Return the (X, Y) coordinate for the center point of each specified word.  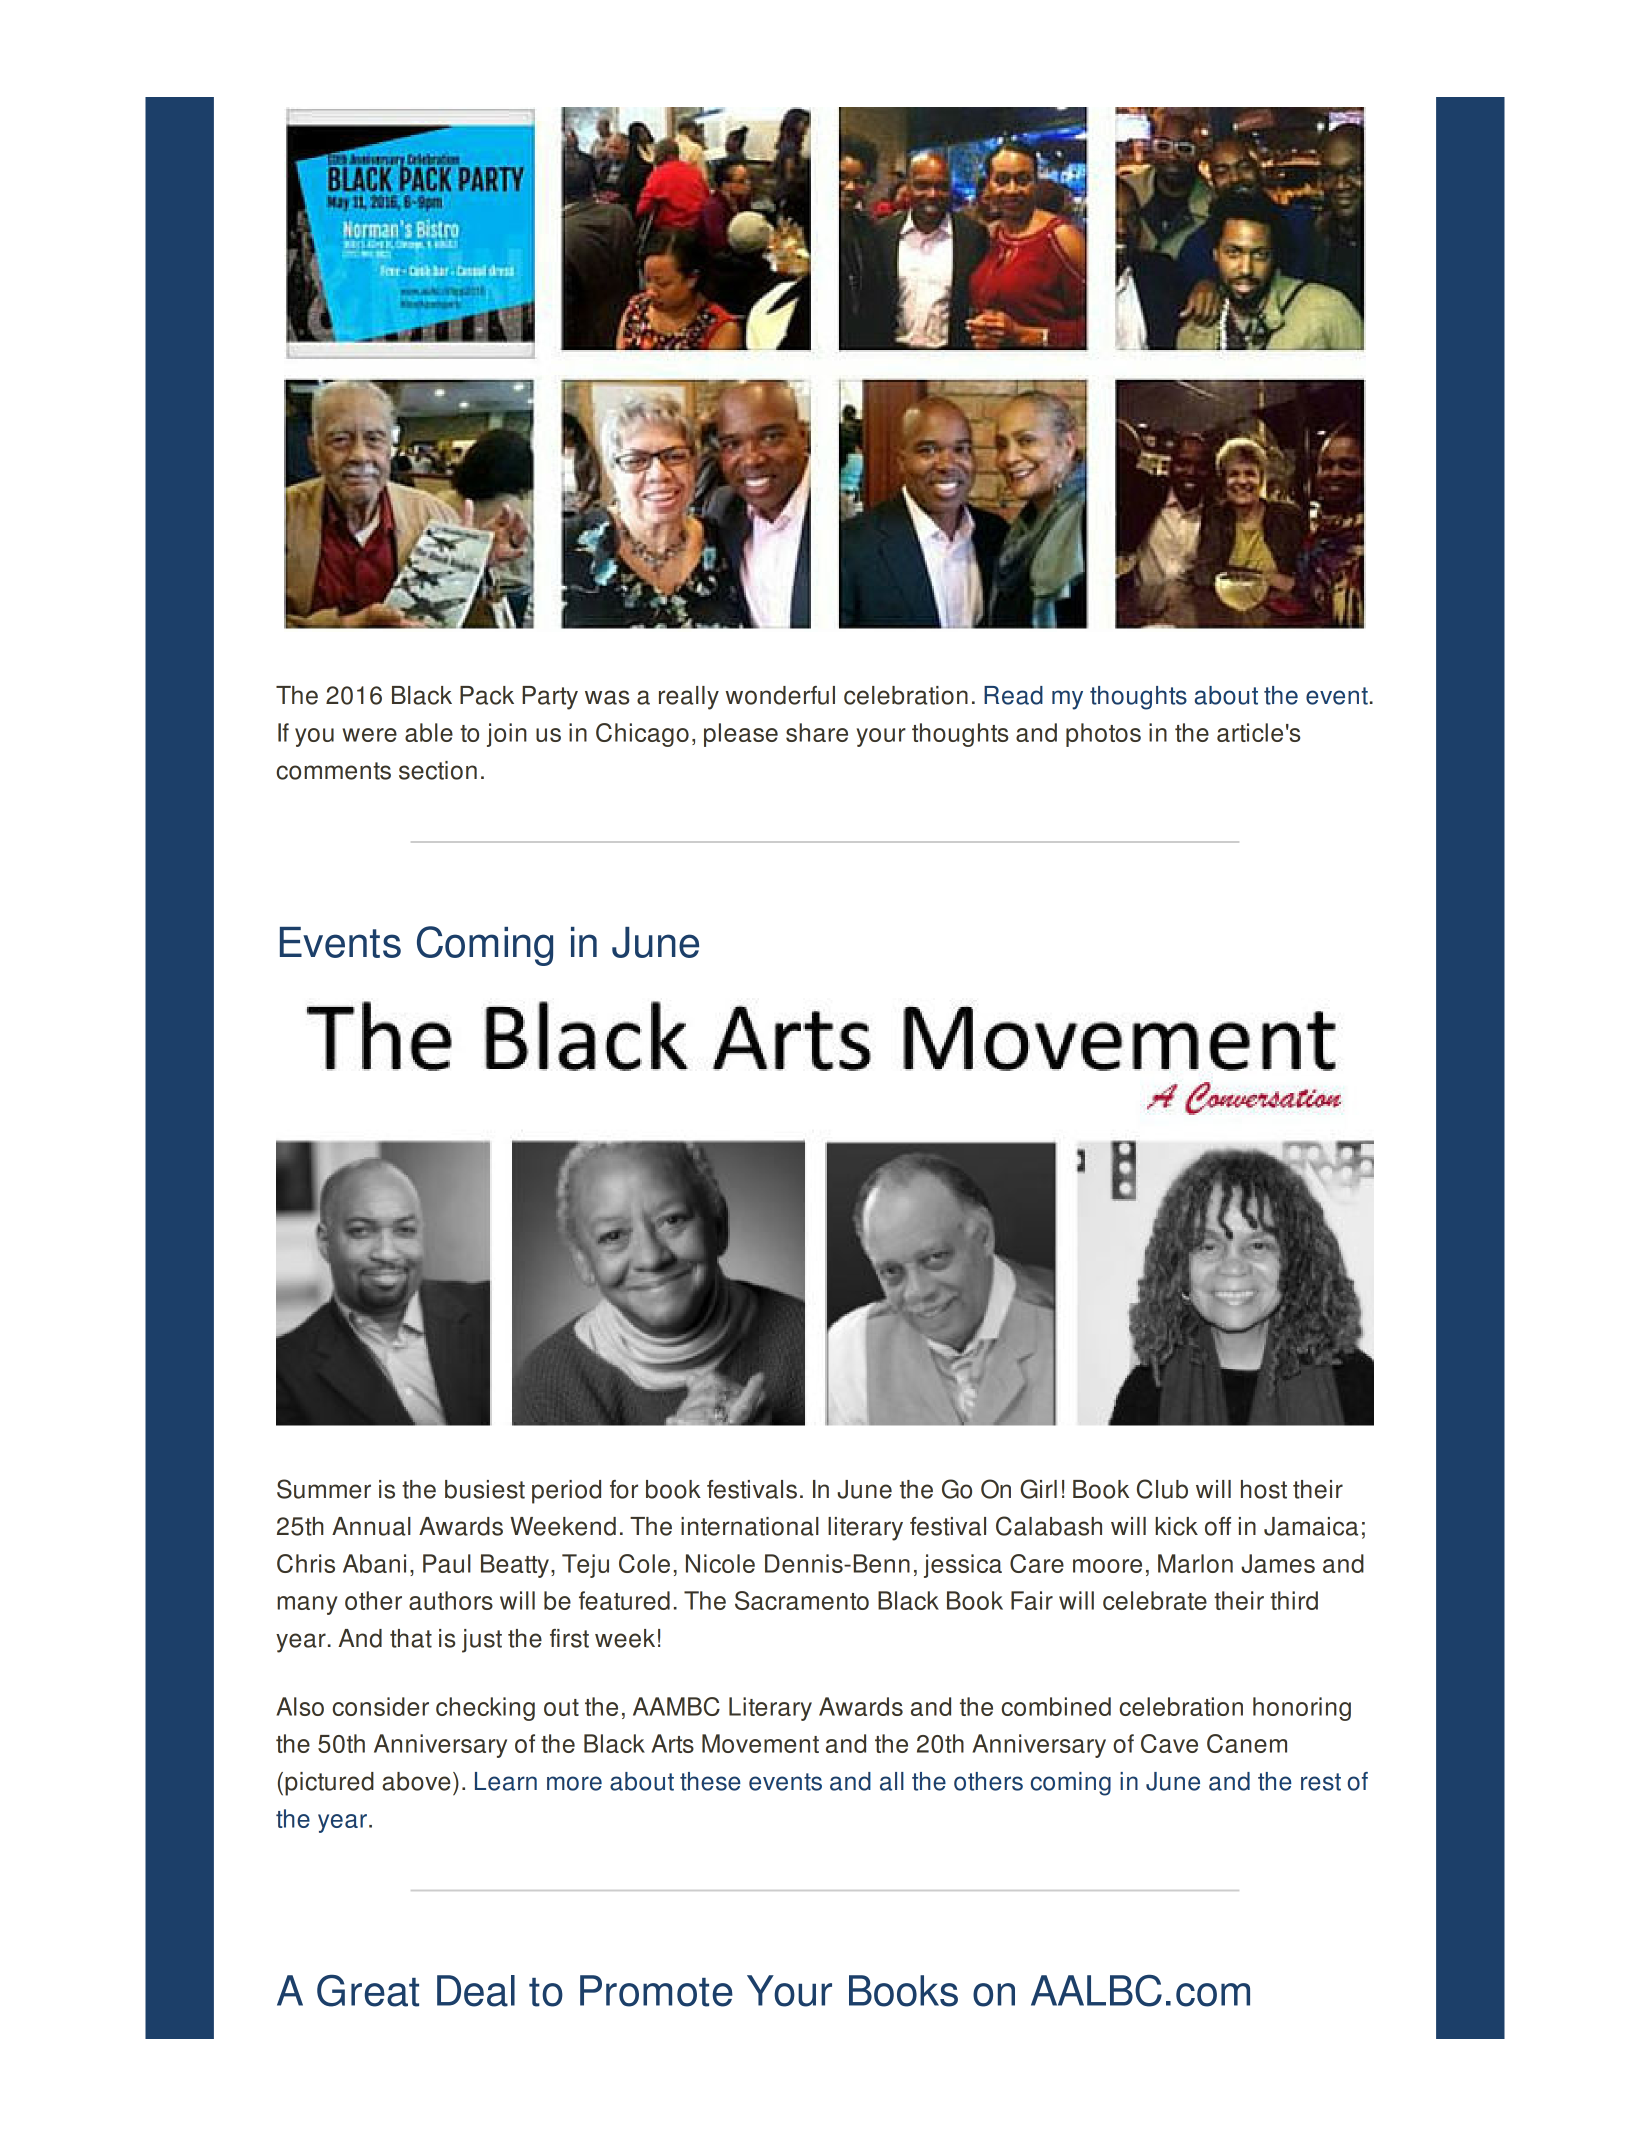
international (750, 1526)
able (429, 732)
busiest (485, 1489)
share (817, 732)
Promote (656, 1991)
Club (1162, 1489)
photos (1103, 735)
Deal (476, 1991)
